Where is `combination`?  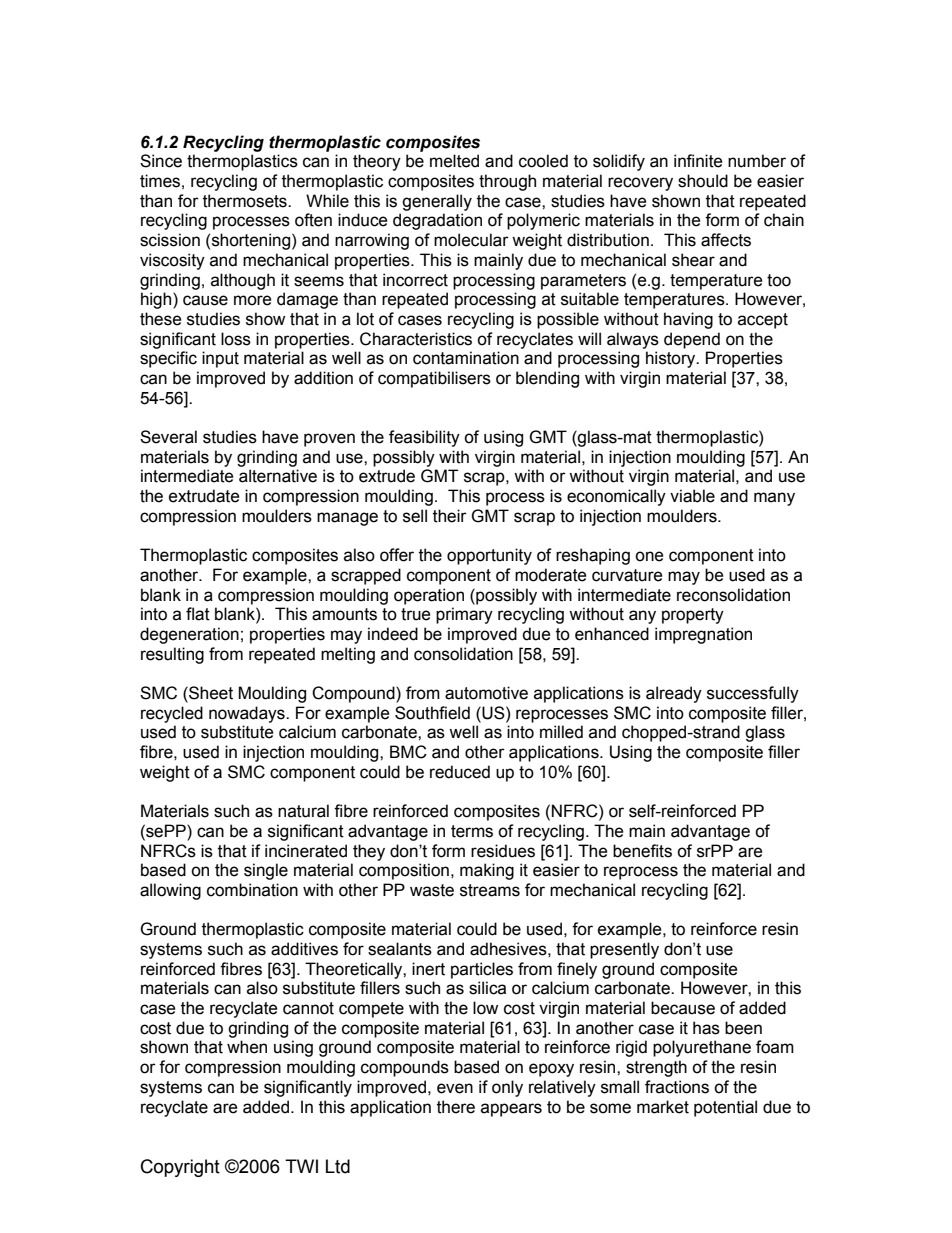
combination is located at coordinates (252, 890).
